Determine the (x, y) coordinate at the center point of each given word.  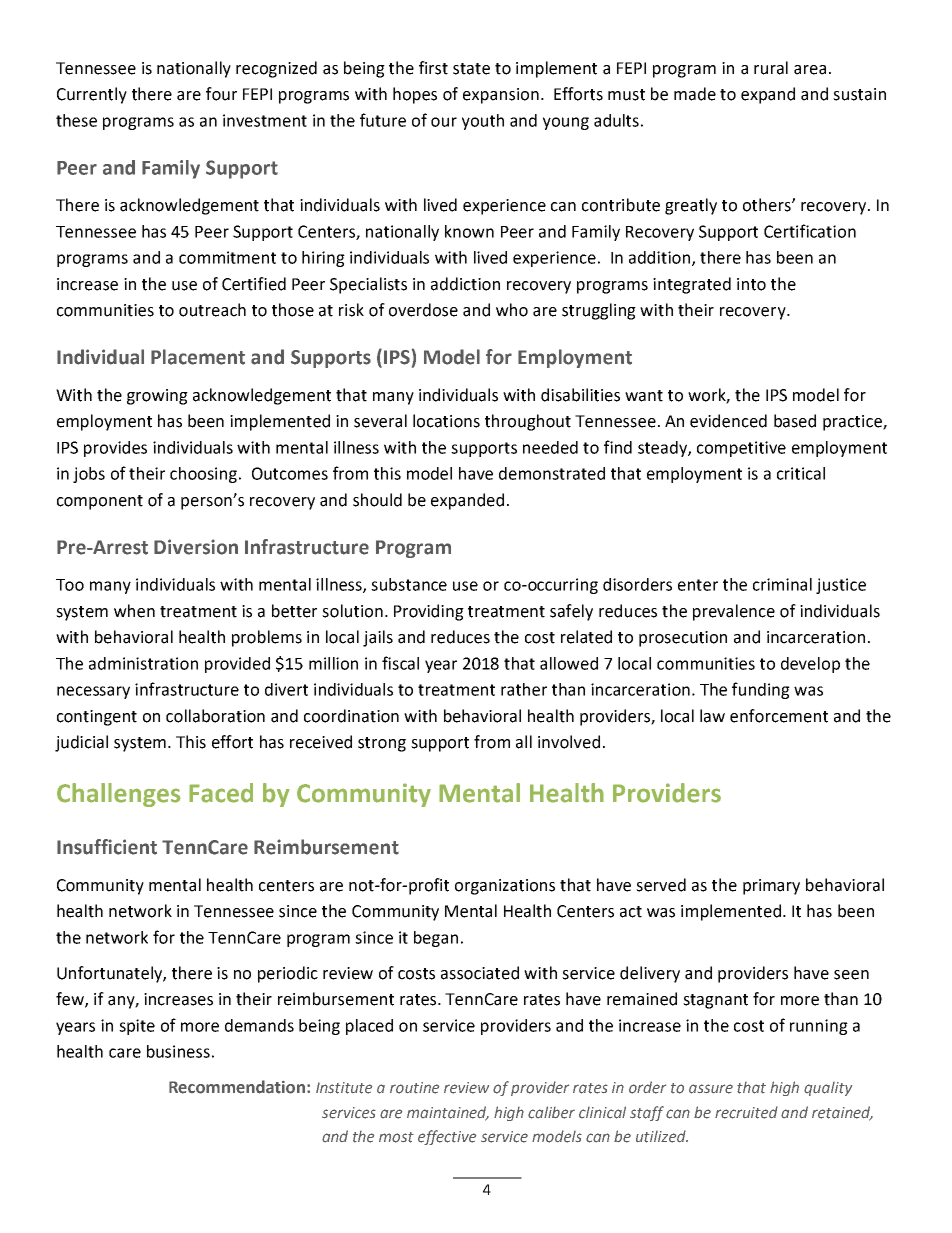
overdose (423, 310)
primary (771, 887)
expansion (501, 96)
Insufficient (107, 847)
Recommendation (237, 1087)
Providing (429, 612)
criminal (782, 584)
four (221, 94)
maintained (448, 1113)
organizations (505, 887)
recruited (746, 1112)
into (751, 284)
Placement (198, 357)
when (134, 611)
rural (771, 68)
